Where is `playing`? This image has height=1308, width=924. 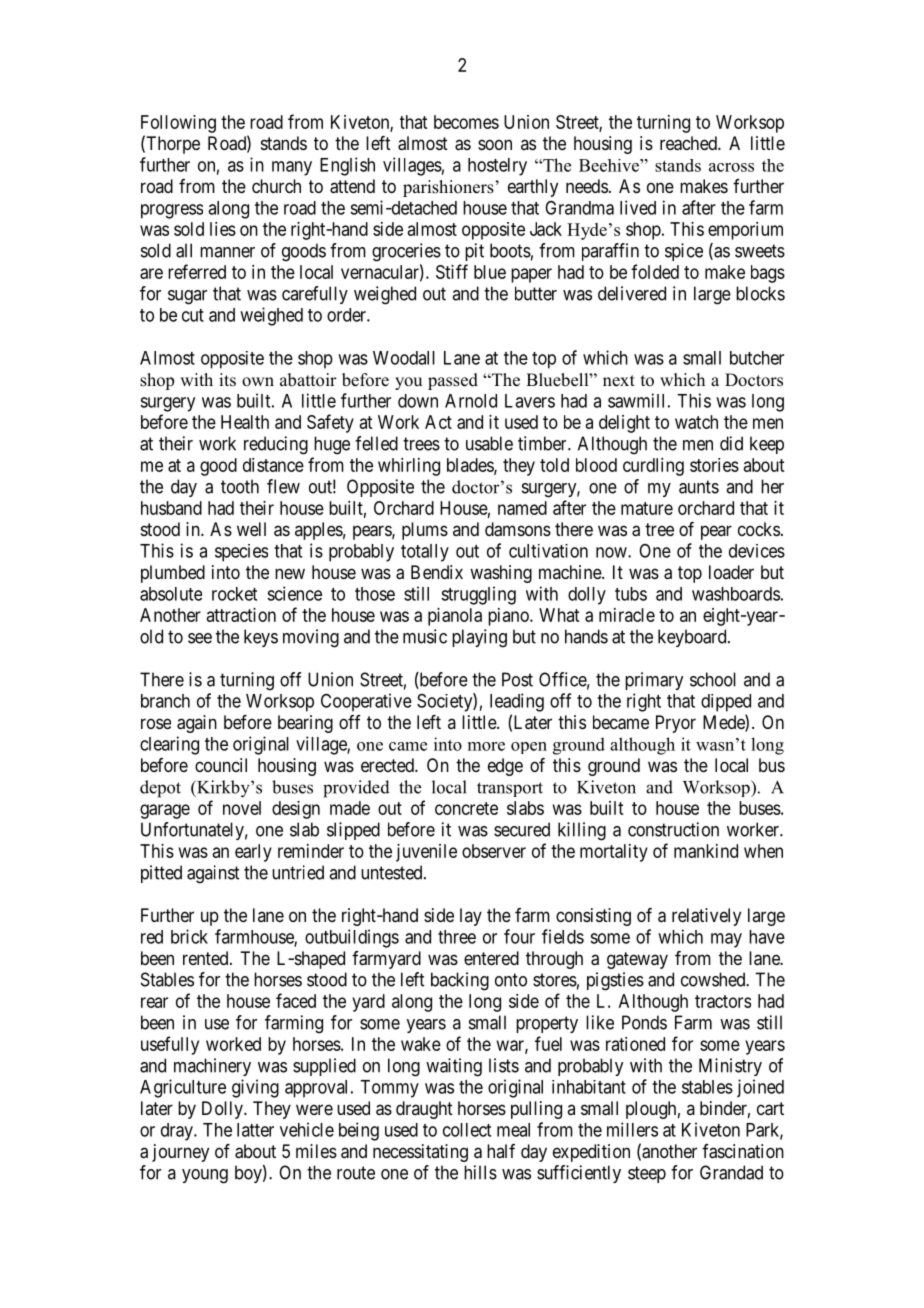
playing is located at coordinates (479, 638).
